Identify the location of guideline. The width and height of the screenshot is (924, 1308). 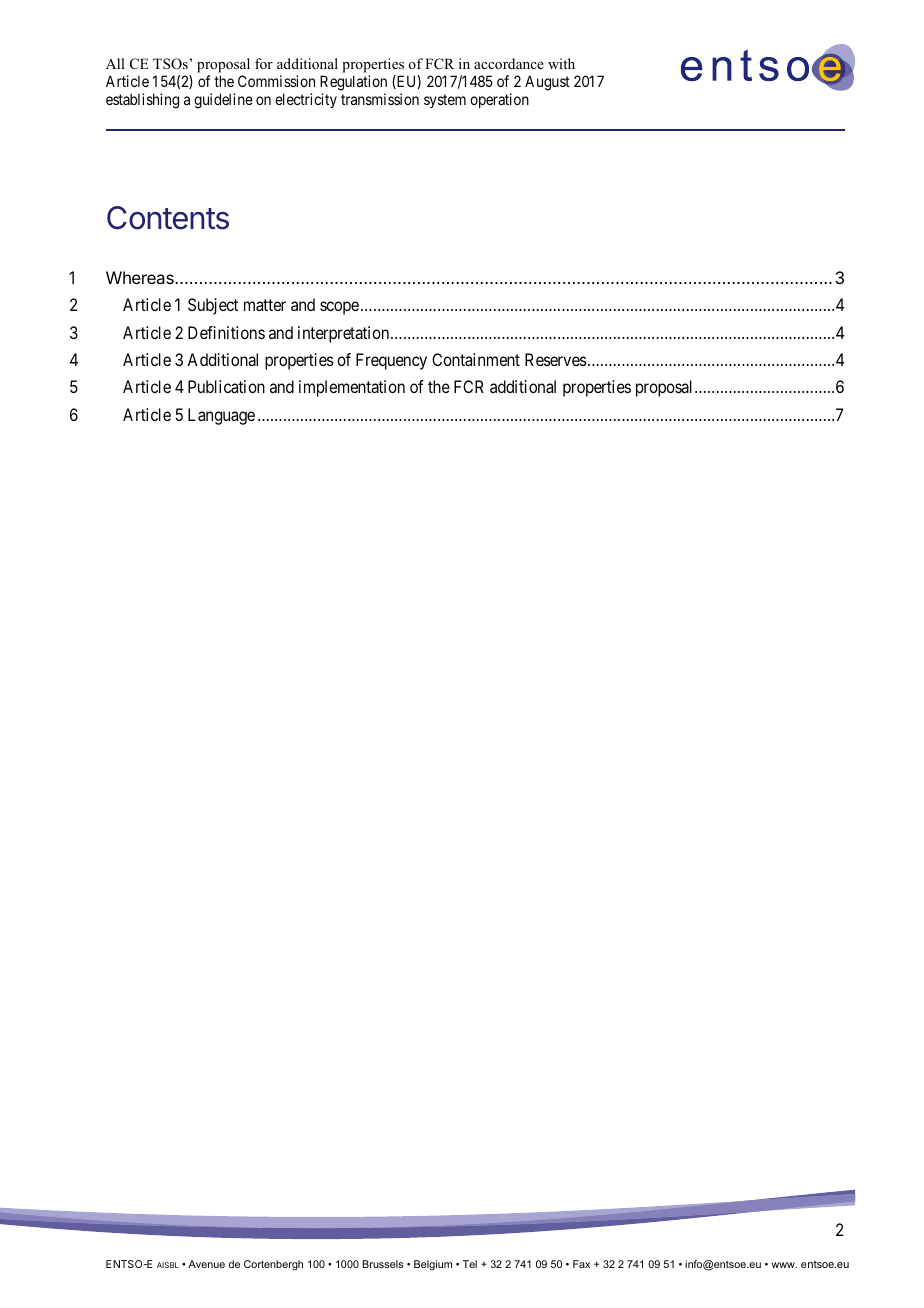
(223, 101).
